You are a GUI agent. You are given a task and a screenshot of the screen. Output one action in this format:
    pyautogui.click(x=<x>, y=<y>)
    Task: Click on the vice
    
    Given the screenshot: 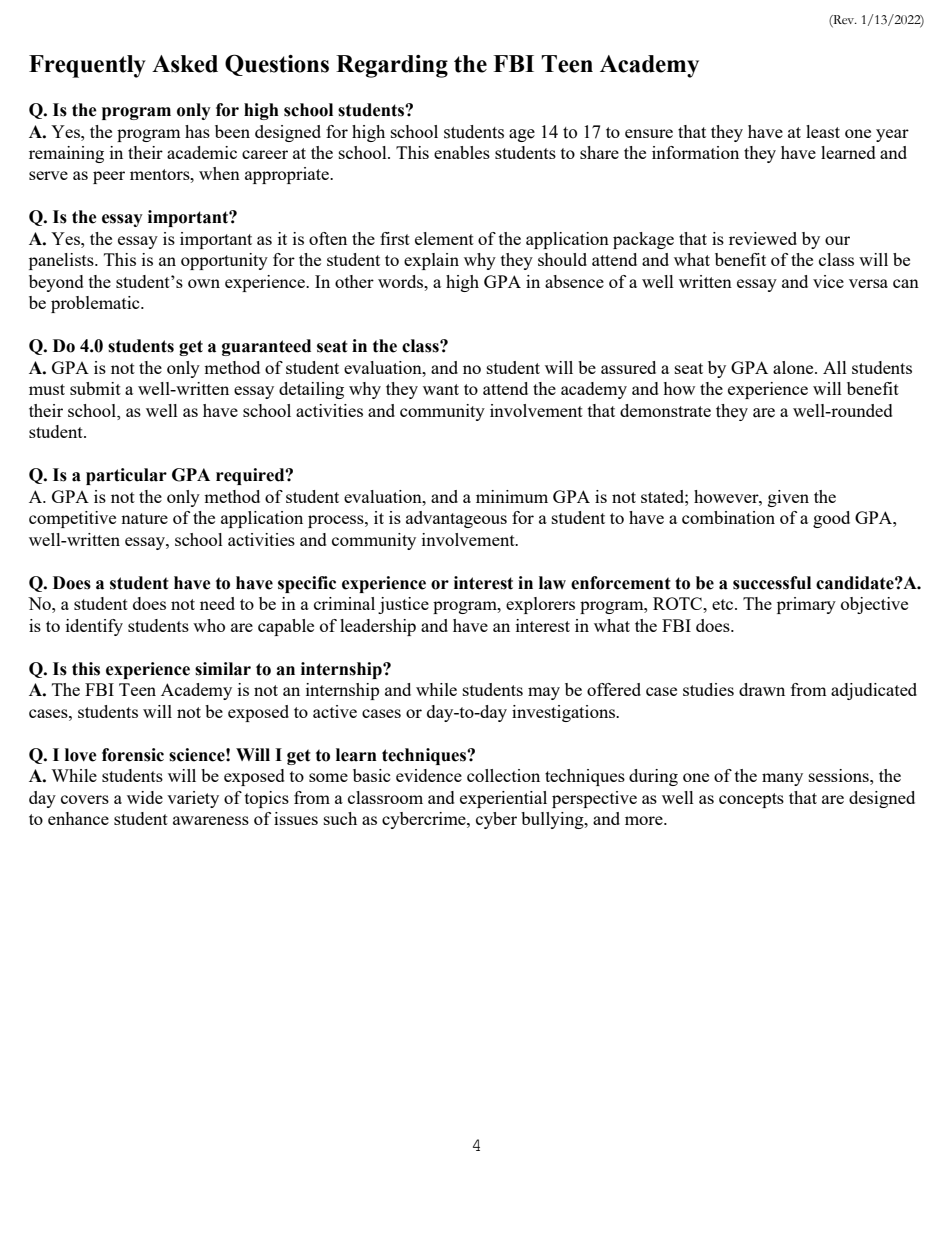 What is the action you would take?
    pyautogui.click(x=828, y=281)
